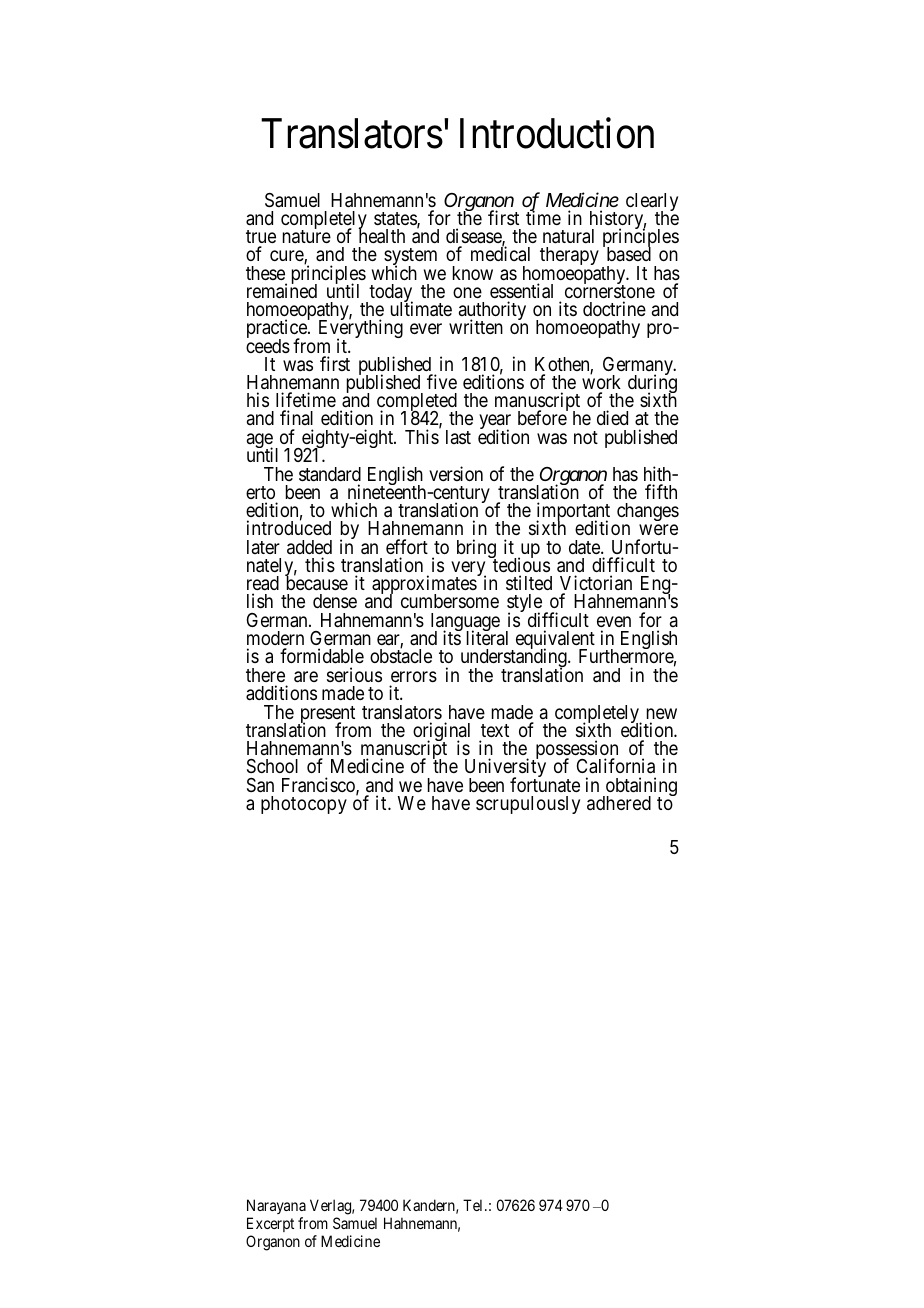 This screenshot has width=924, height=1308. I want to click on University, so click(505, 769).
